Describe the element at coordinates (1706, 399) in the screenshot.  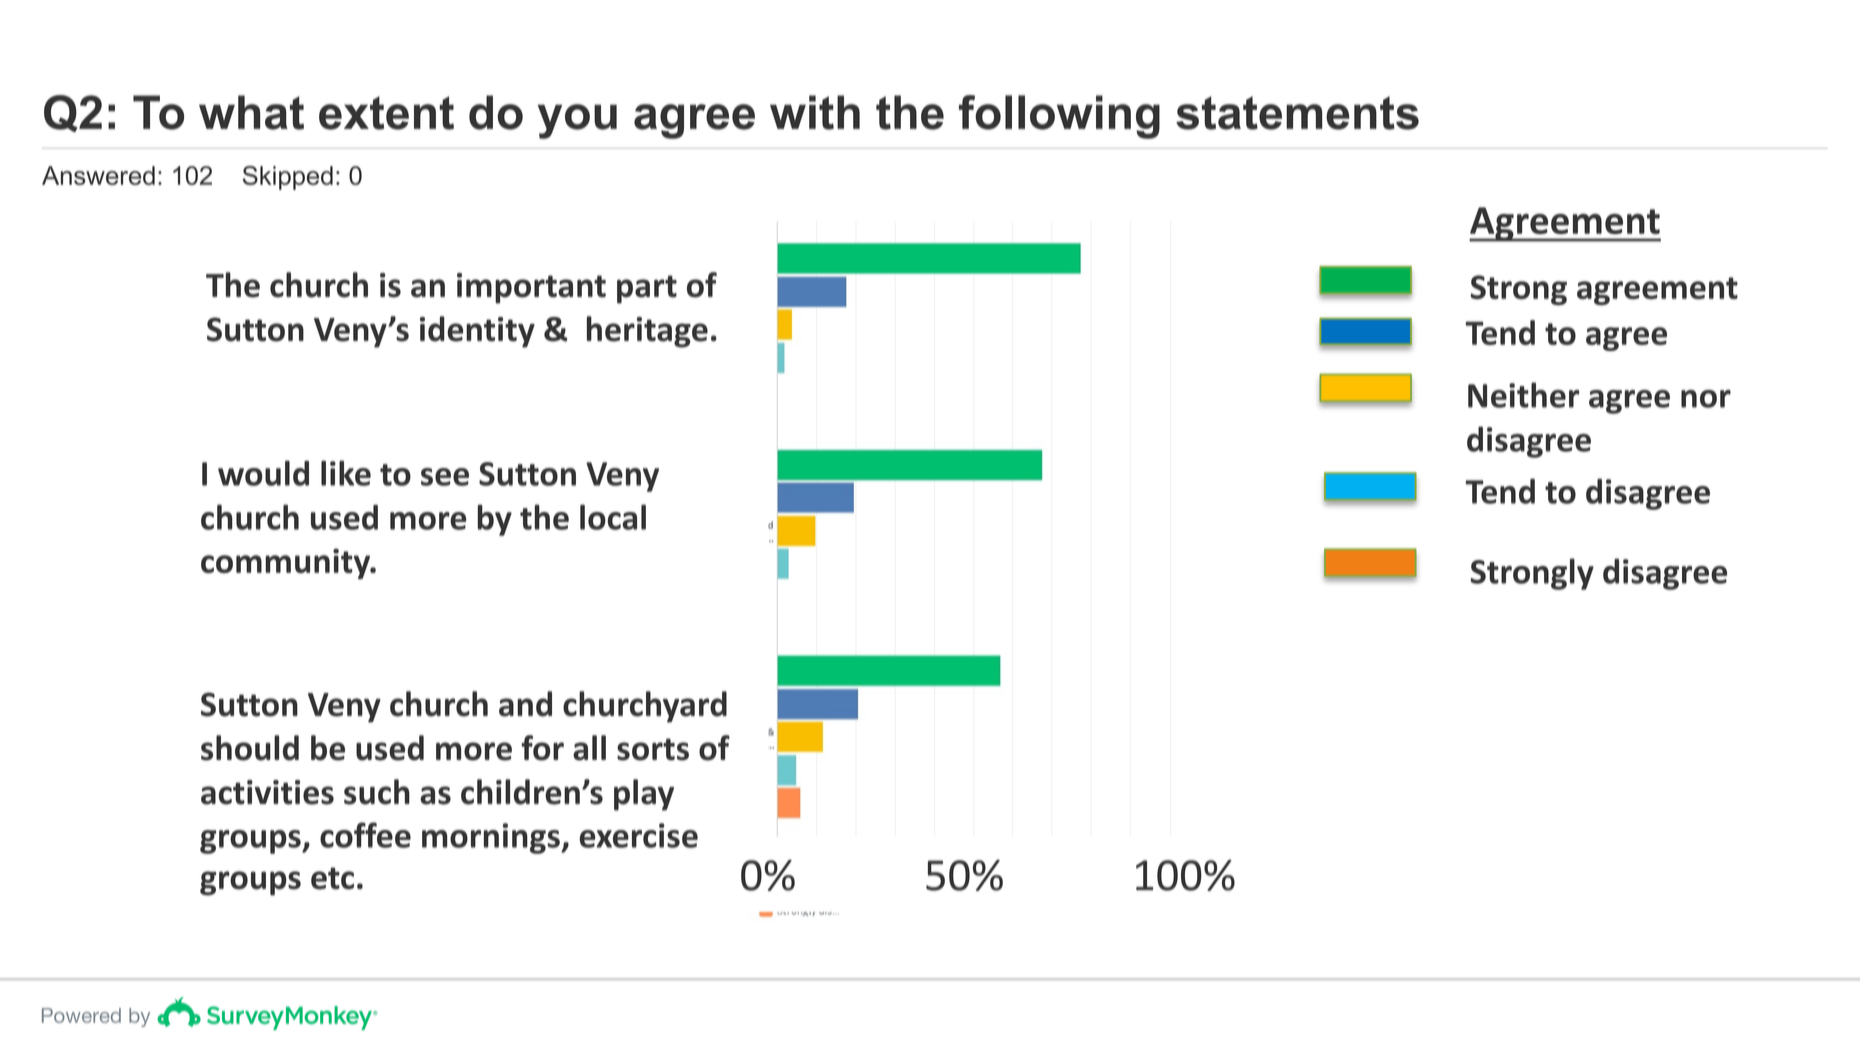
I see `nor` at that location.
